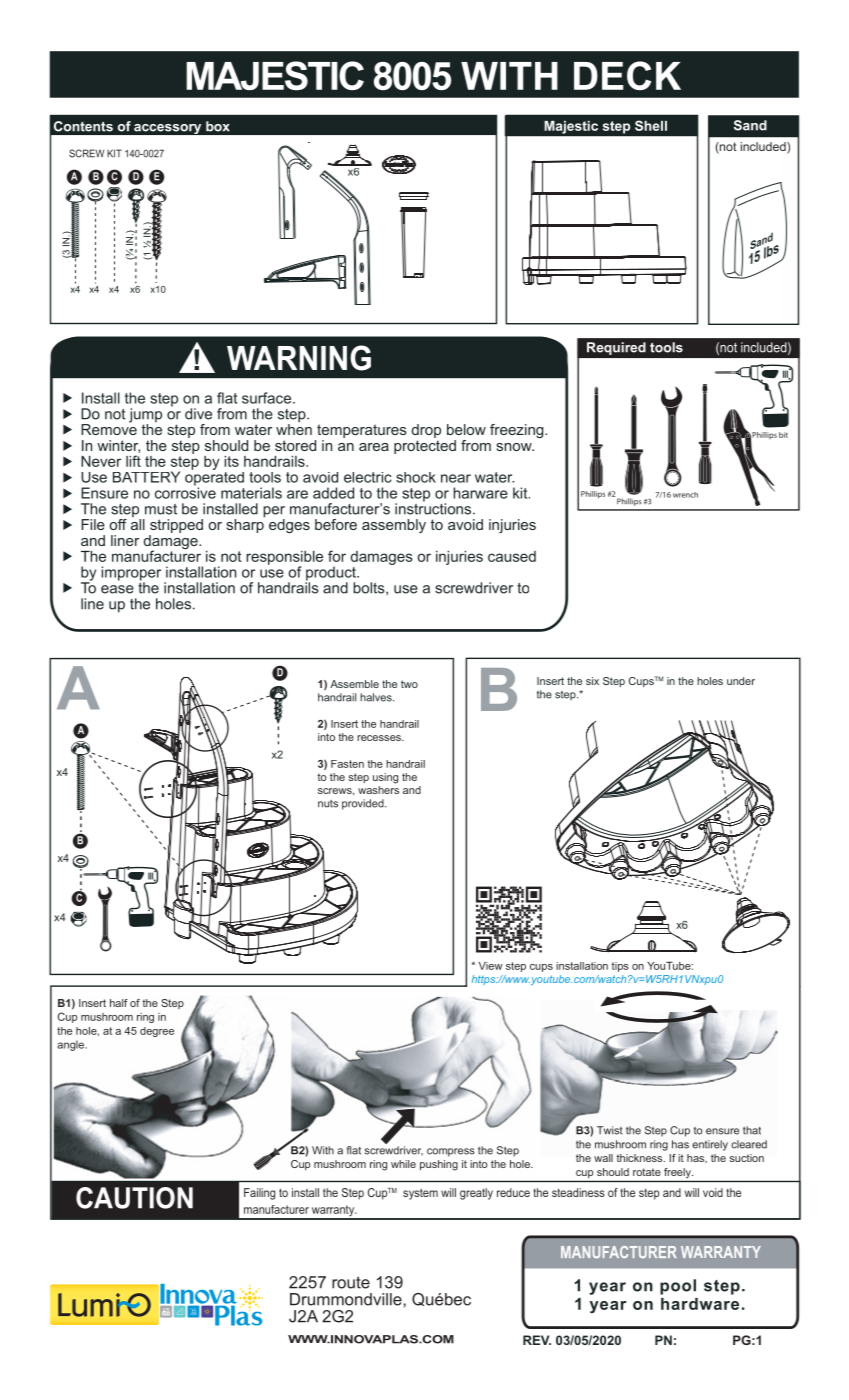  Describe the element at coordinates (783, 435) in the screenshot. I see `bit` at that location.
